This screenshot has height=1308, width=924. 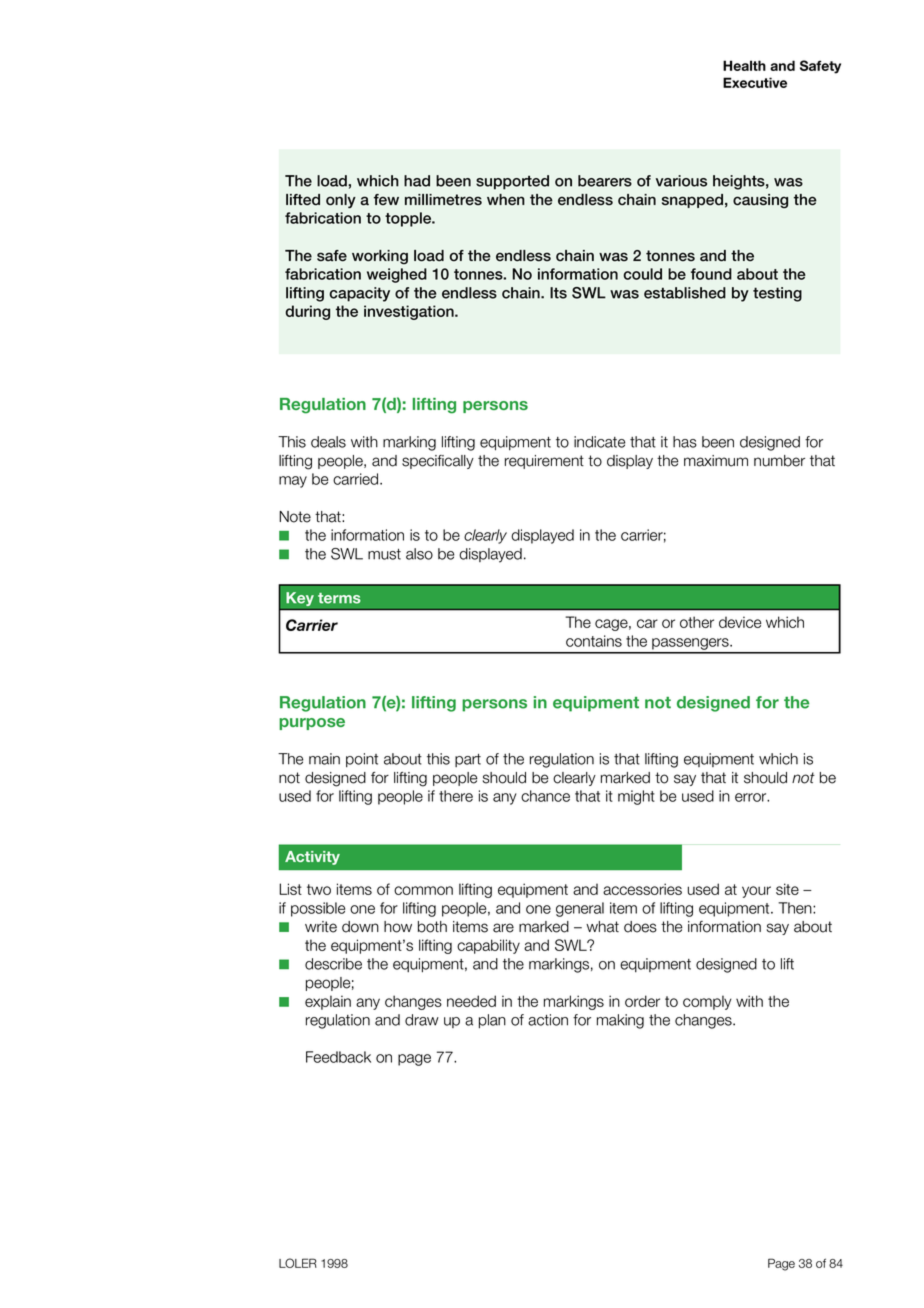 I want to click on Executive, so click(x=755, y=82).
